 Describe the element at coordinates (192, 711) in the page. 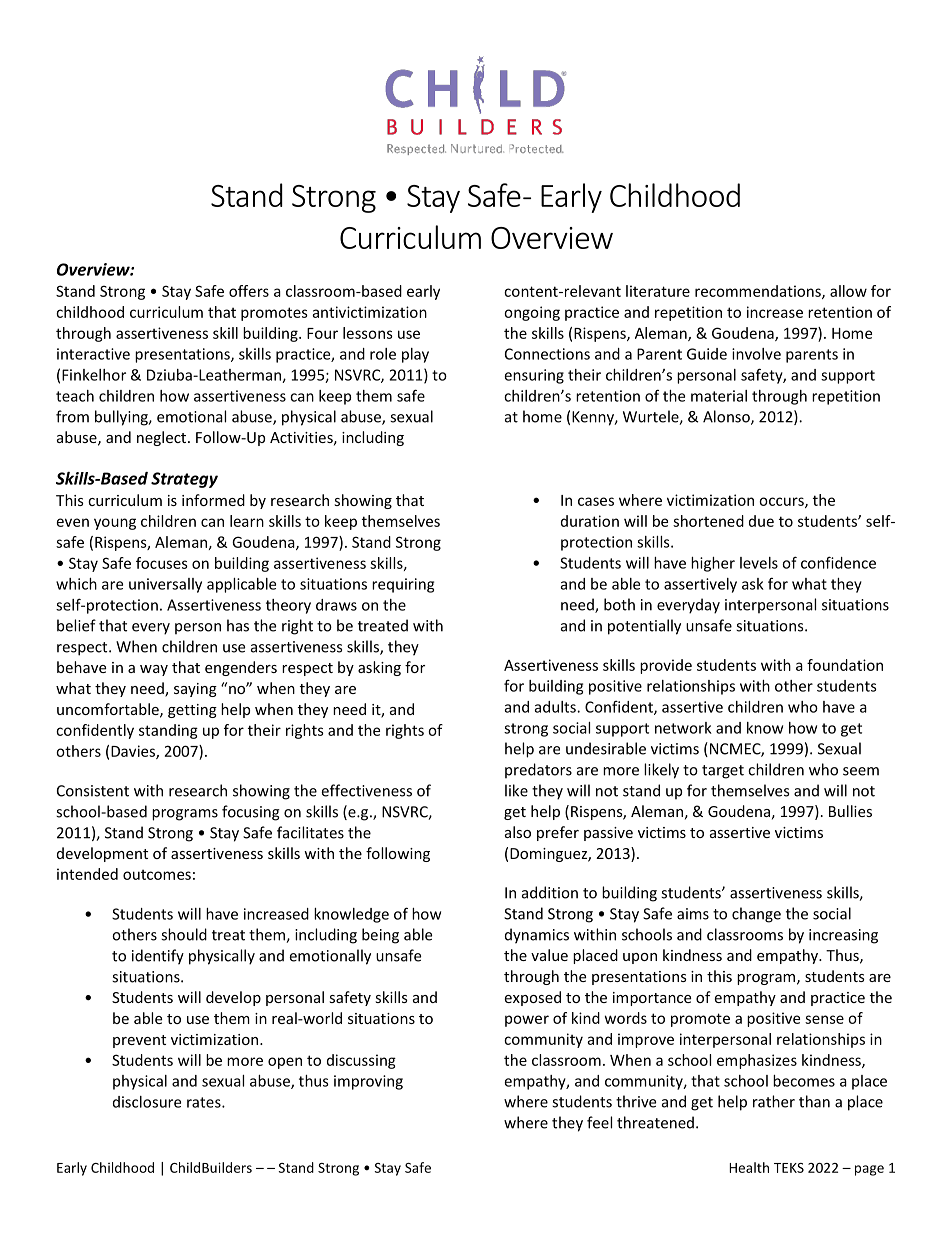

I see `getting` at that location.
